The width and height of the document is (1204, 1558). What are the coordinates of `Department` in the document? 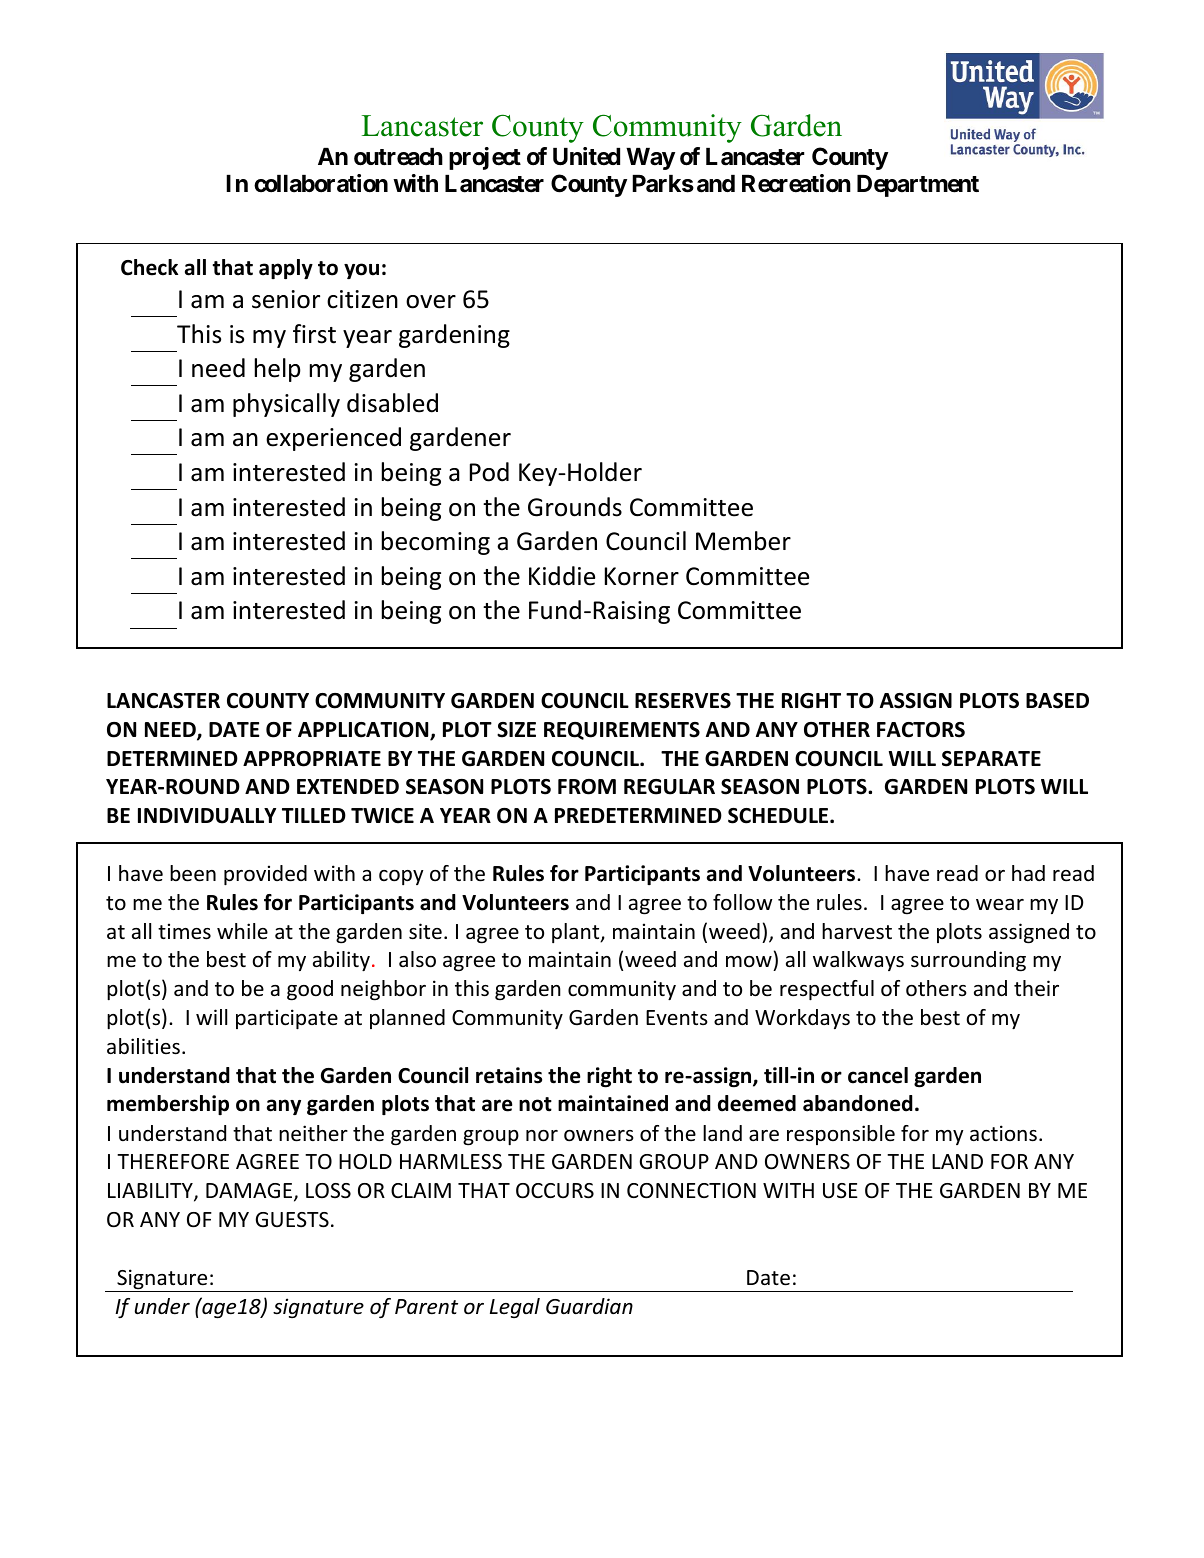 It's located at (918, 186).
